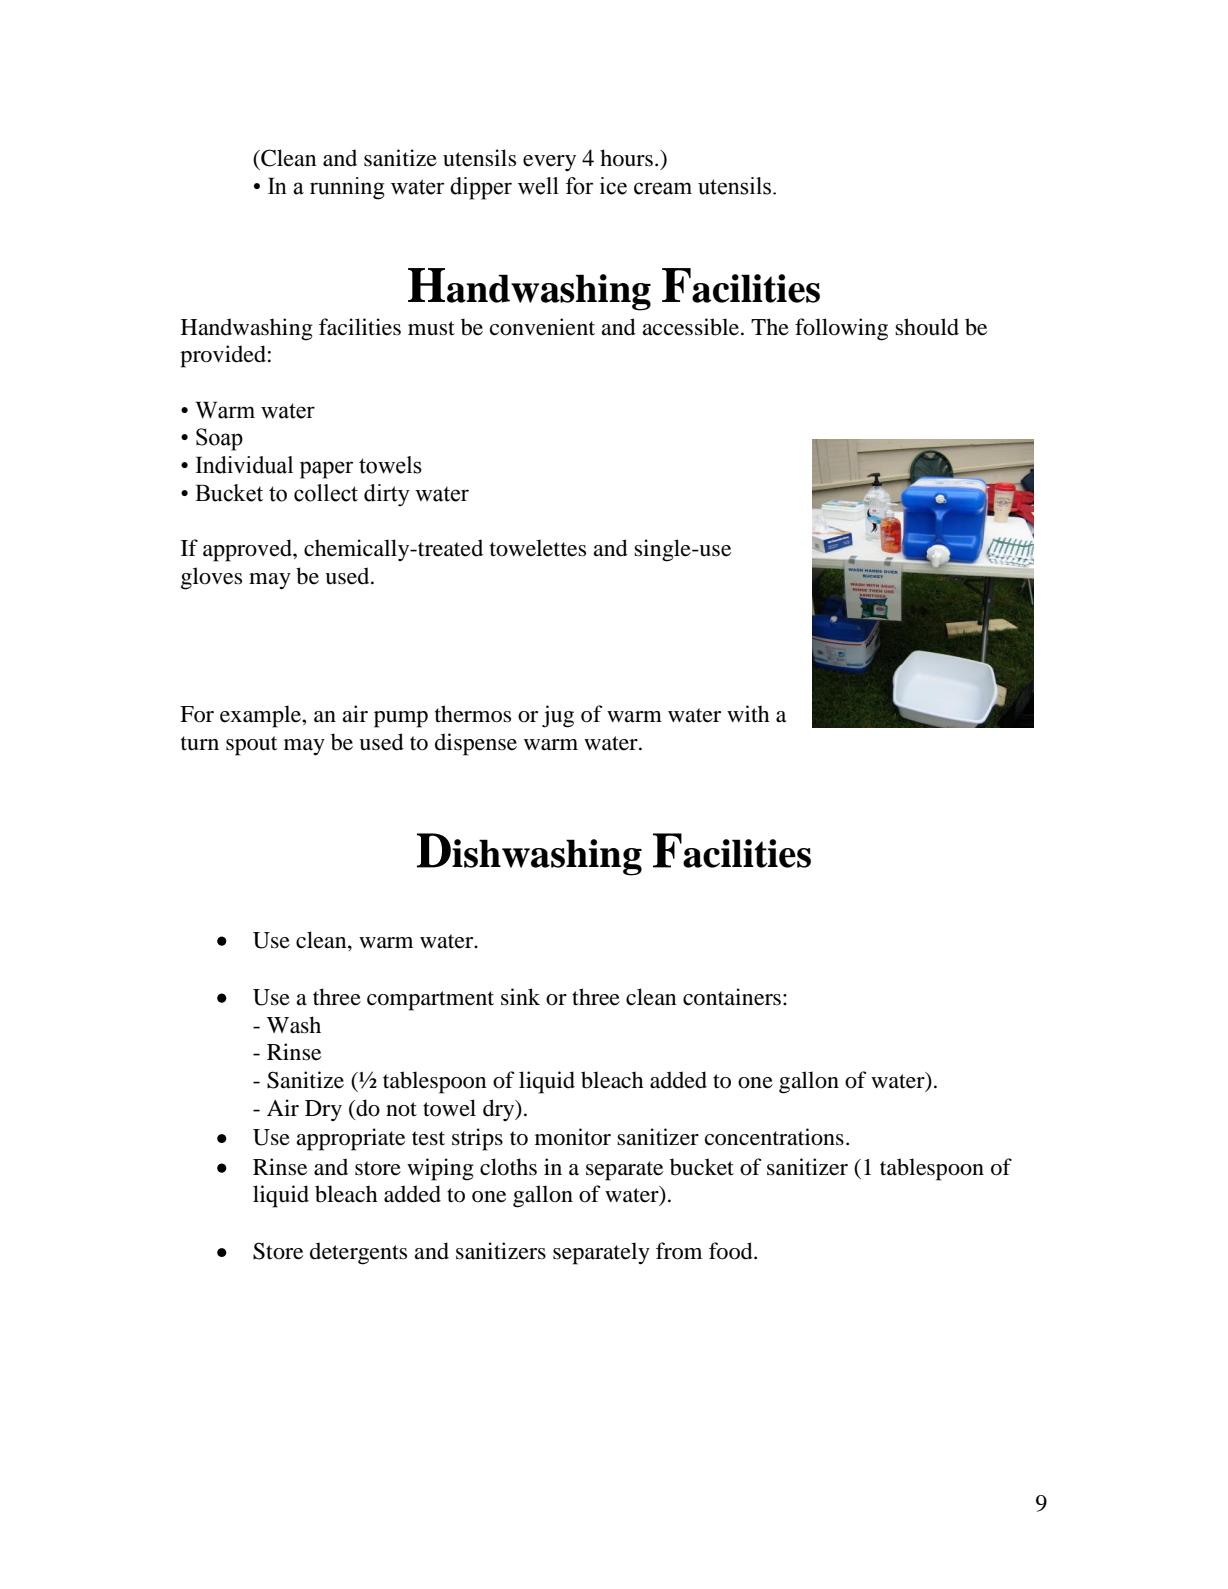 Image resolution: width=1228 pixels, height=1589 pixels. Describe the element at coordinates (387, 495) in the image. I see `dirty` at that location.
